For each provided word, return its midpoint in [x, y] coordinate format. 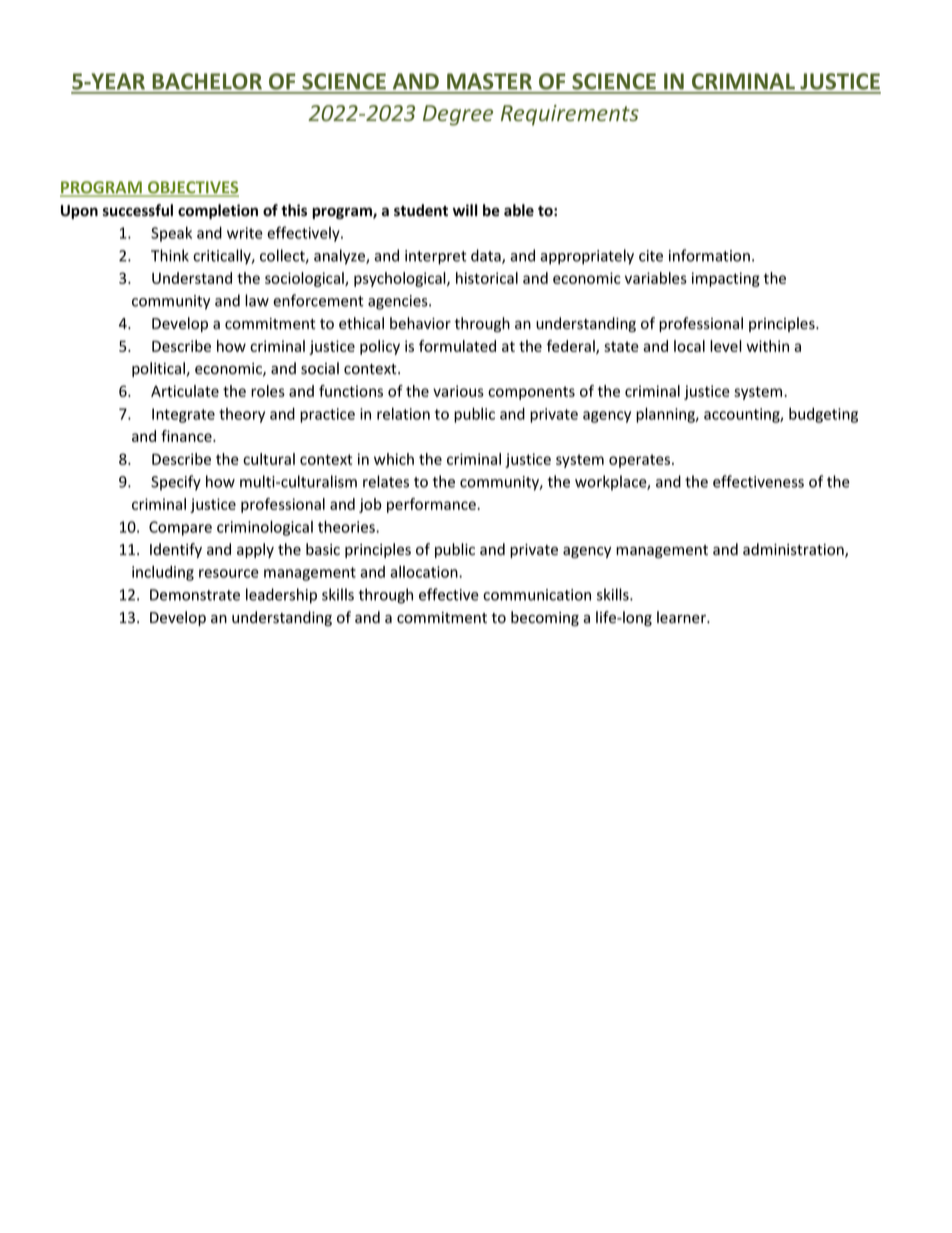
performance [432, 505]
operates [641, 461]
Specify [176, 483]
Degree [458, 115]
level [726, 346]
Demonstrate [195, 595]
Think [170, 255]
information [709, 255]
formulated [457, 346]
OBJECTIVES [192, 188]
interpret [436, 257]
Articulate [185, 391]
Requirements [570, 115]
